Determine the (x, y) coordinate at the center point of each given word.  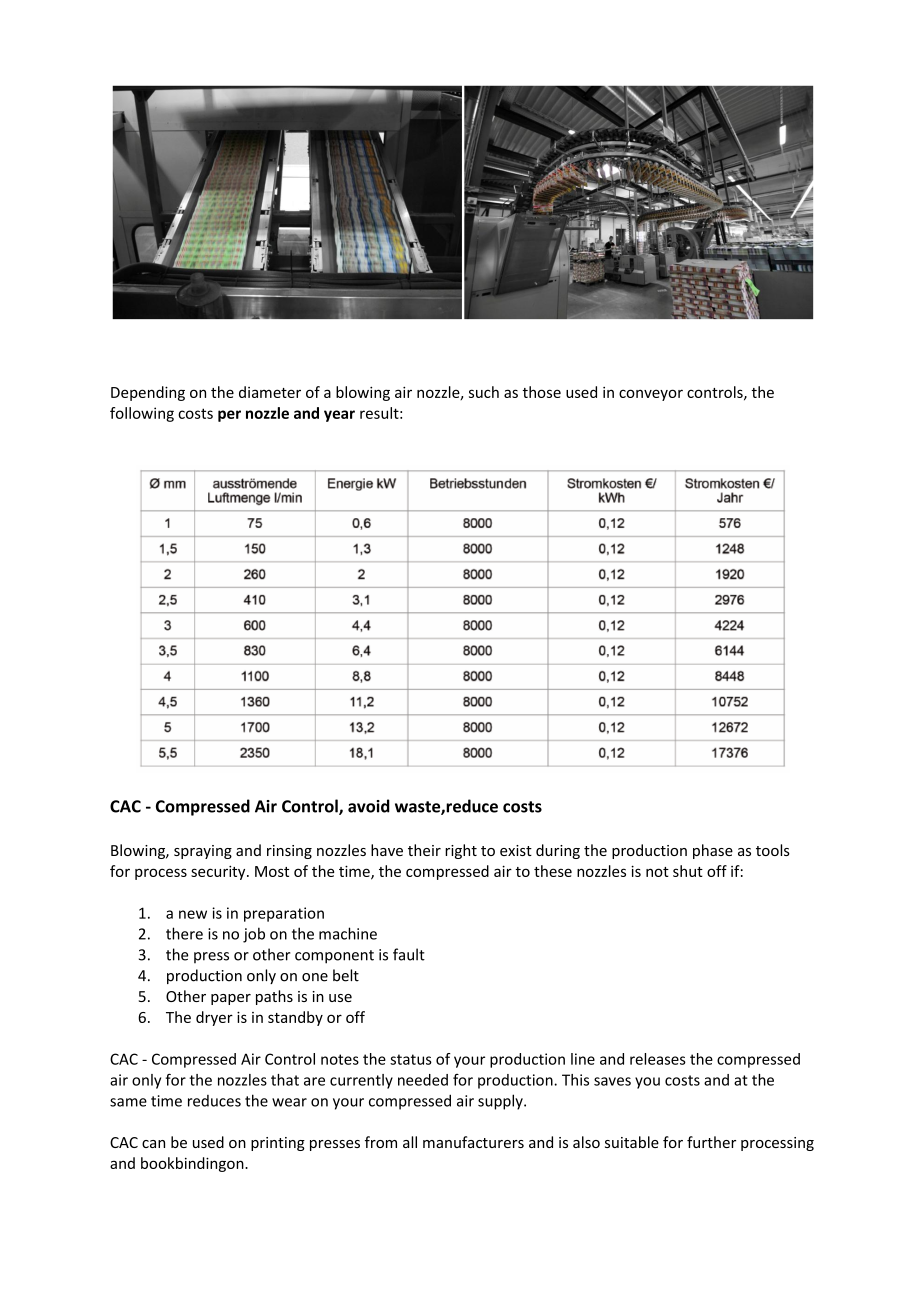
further (711, 1142)
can (153, 1144)
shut (688, 871)
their (424, 850)
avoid (369, 806)
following (142, 414)
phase (713, 851)
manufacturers (473, 1142)
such (484, 392)
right (461, 851)
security (219, 872)
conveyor (651, 395)
